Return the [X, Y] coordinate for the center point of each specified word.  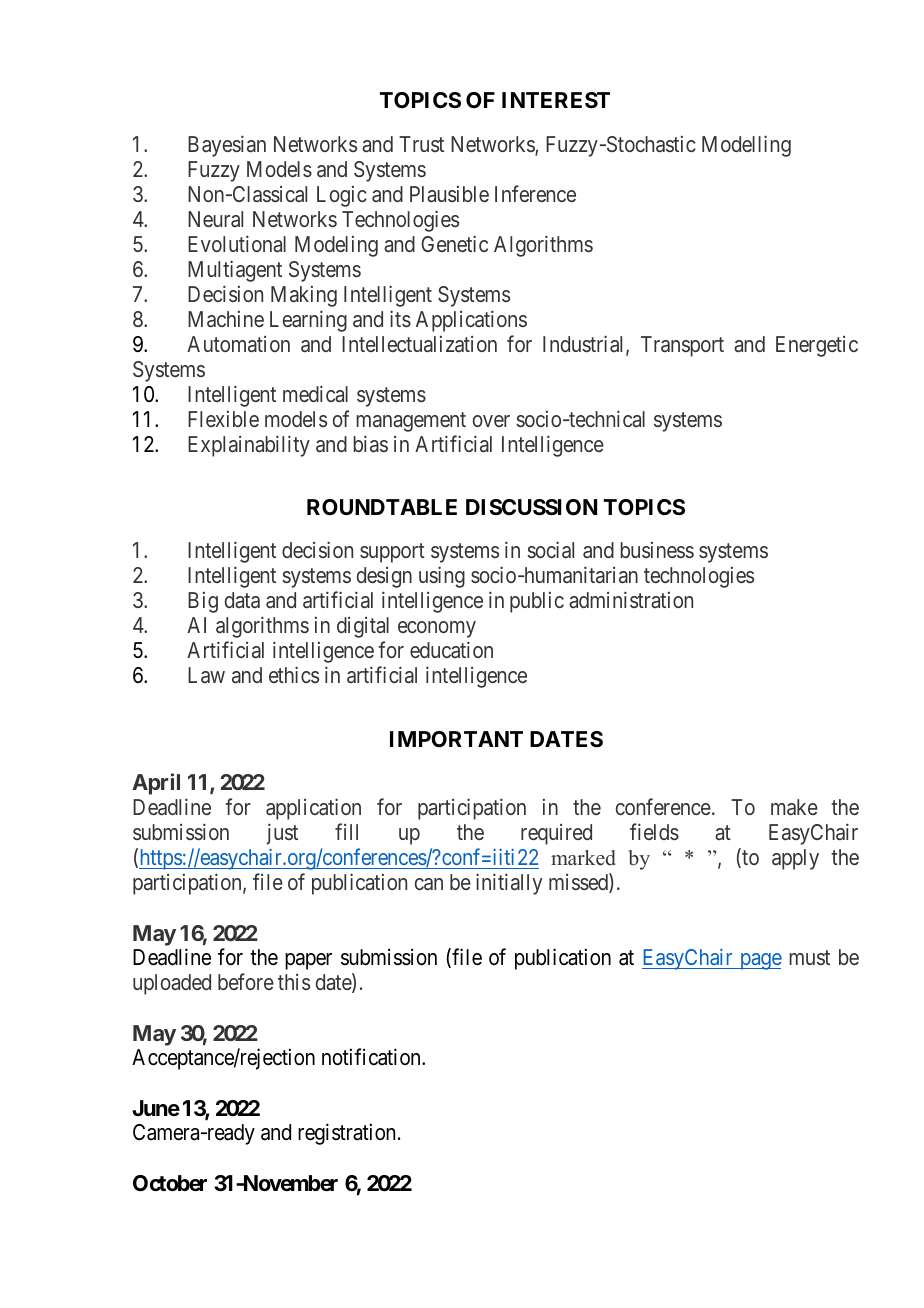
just [282, 834]
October [170, 1183]
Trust [421, 144]
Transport [682, 346]
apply [795, 859]
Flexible [223, 419]
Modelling [746, 146]
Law [206, 675]
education [451, 650]
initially [509, 884]
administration [631, 600]
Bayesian [227, 146]
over [491, 421]
